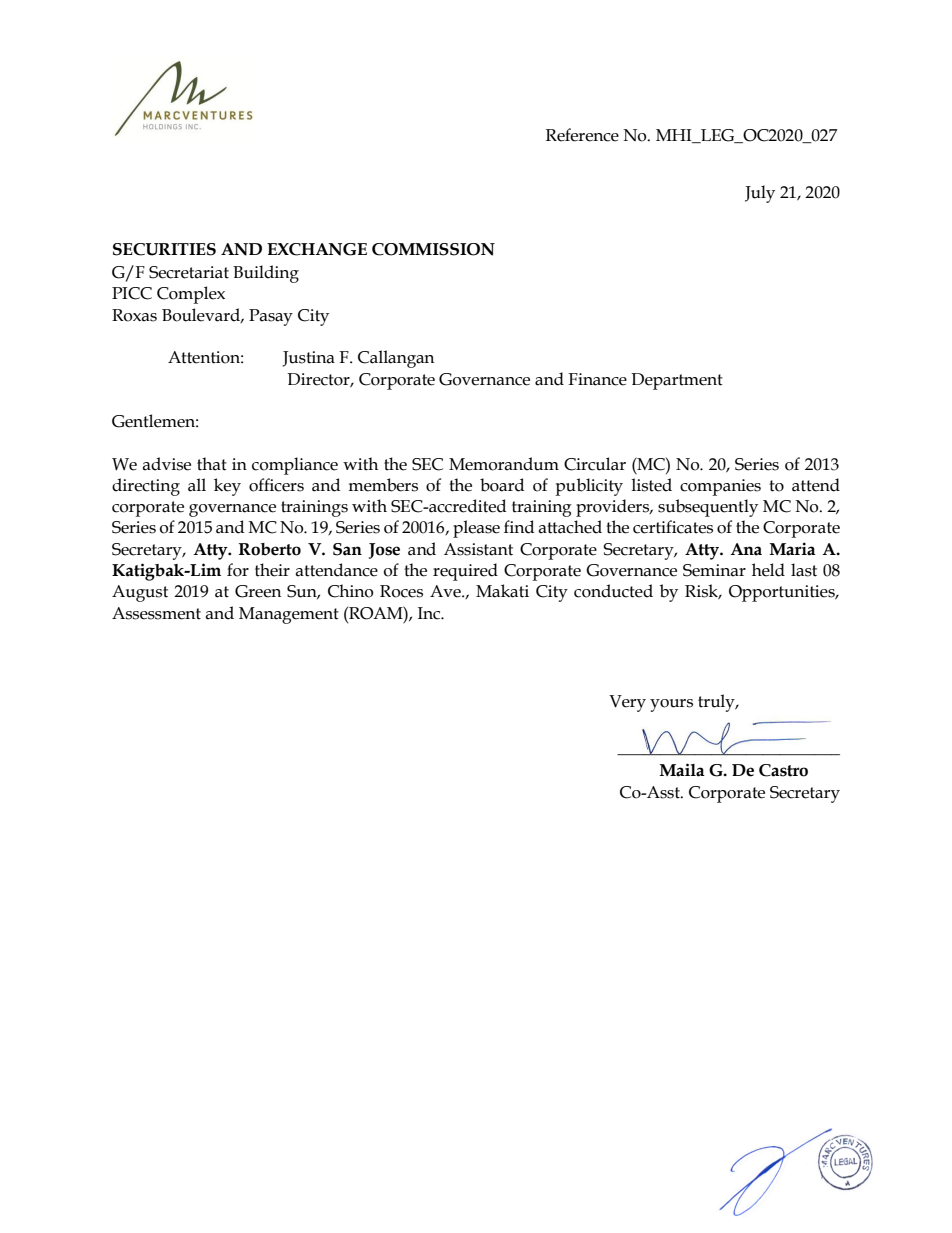 Image resolution: width=952 pixels, height=1233 pixels. Describe the element at coordinates (189, 272) in the page. I see `Secretariat` at that location.
